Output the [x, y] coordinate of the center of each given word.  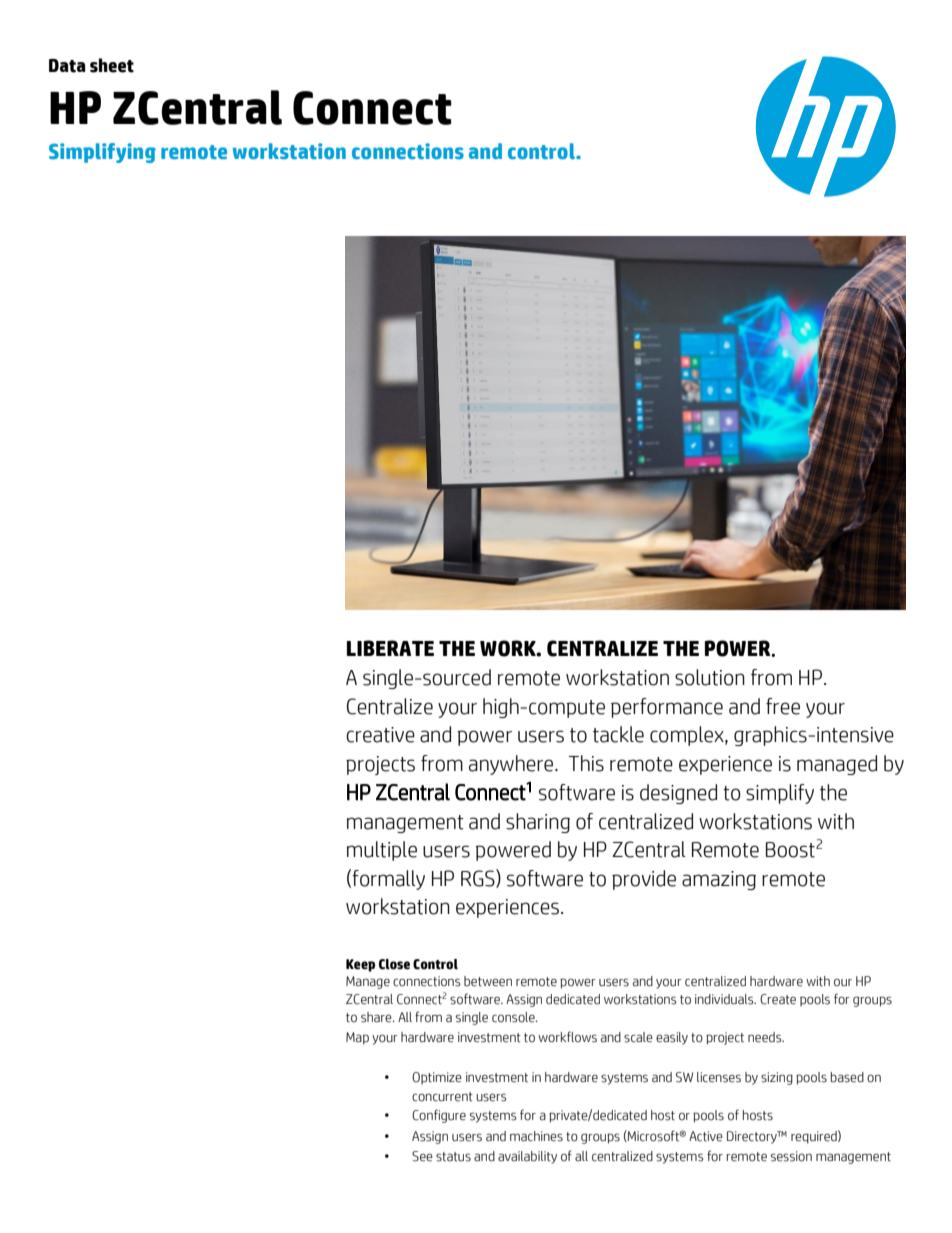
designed [678, 794]
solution [710, 677]
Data [67, 66]
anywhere [512, 765]
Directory [753, 1137]
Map [357, 1038]
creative [380, 735]
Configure [439, 1116]
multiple [382, 851]
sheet [112, 65]
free [783, 706]
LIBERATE [390, 648]
